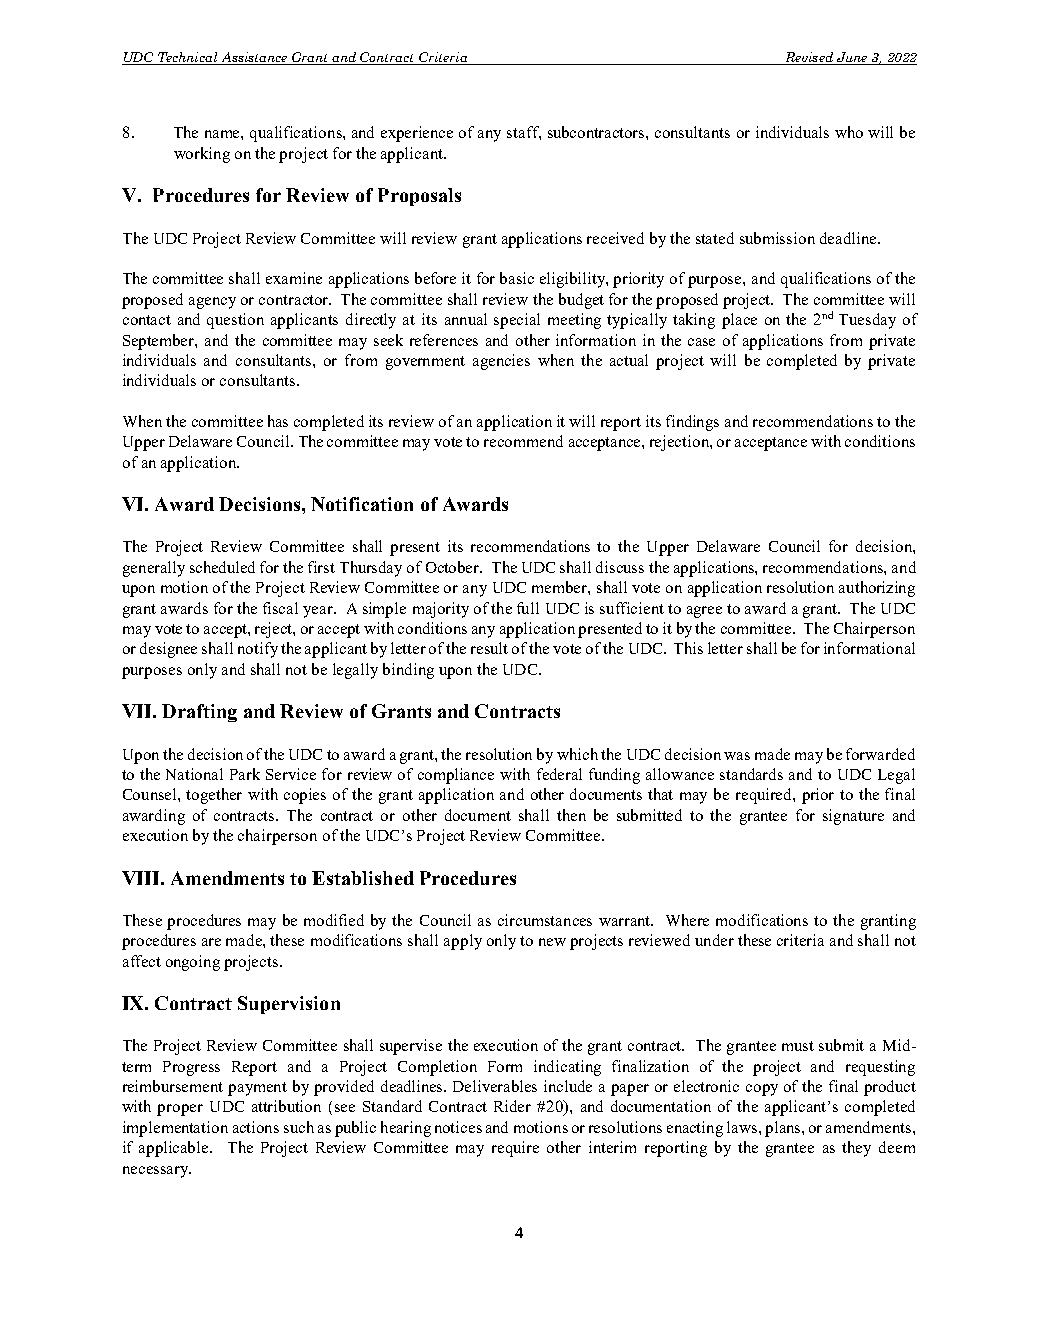 The height and width of the screenshot is (1344, 1039). What do you see at coordinates (808, 58) in the screenshot?
I see `Revised` at bounding box center [808, 58].
